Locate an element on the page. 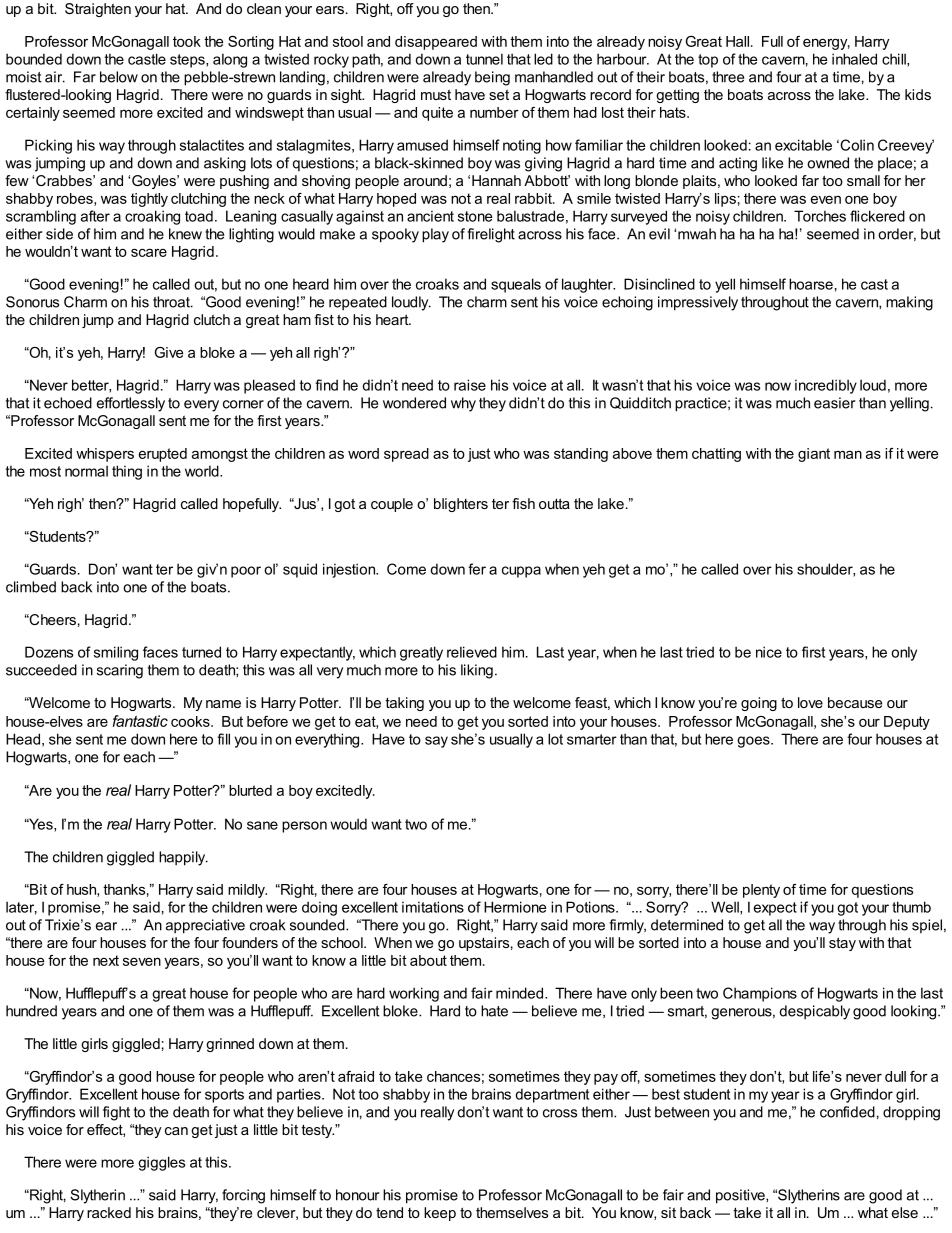  inhaled is located at coordinates (854, 59).
